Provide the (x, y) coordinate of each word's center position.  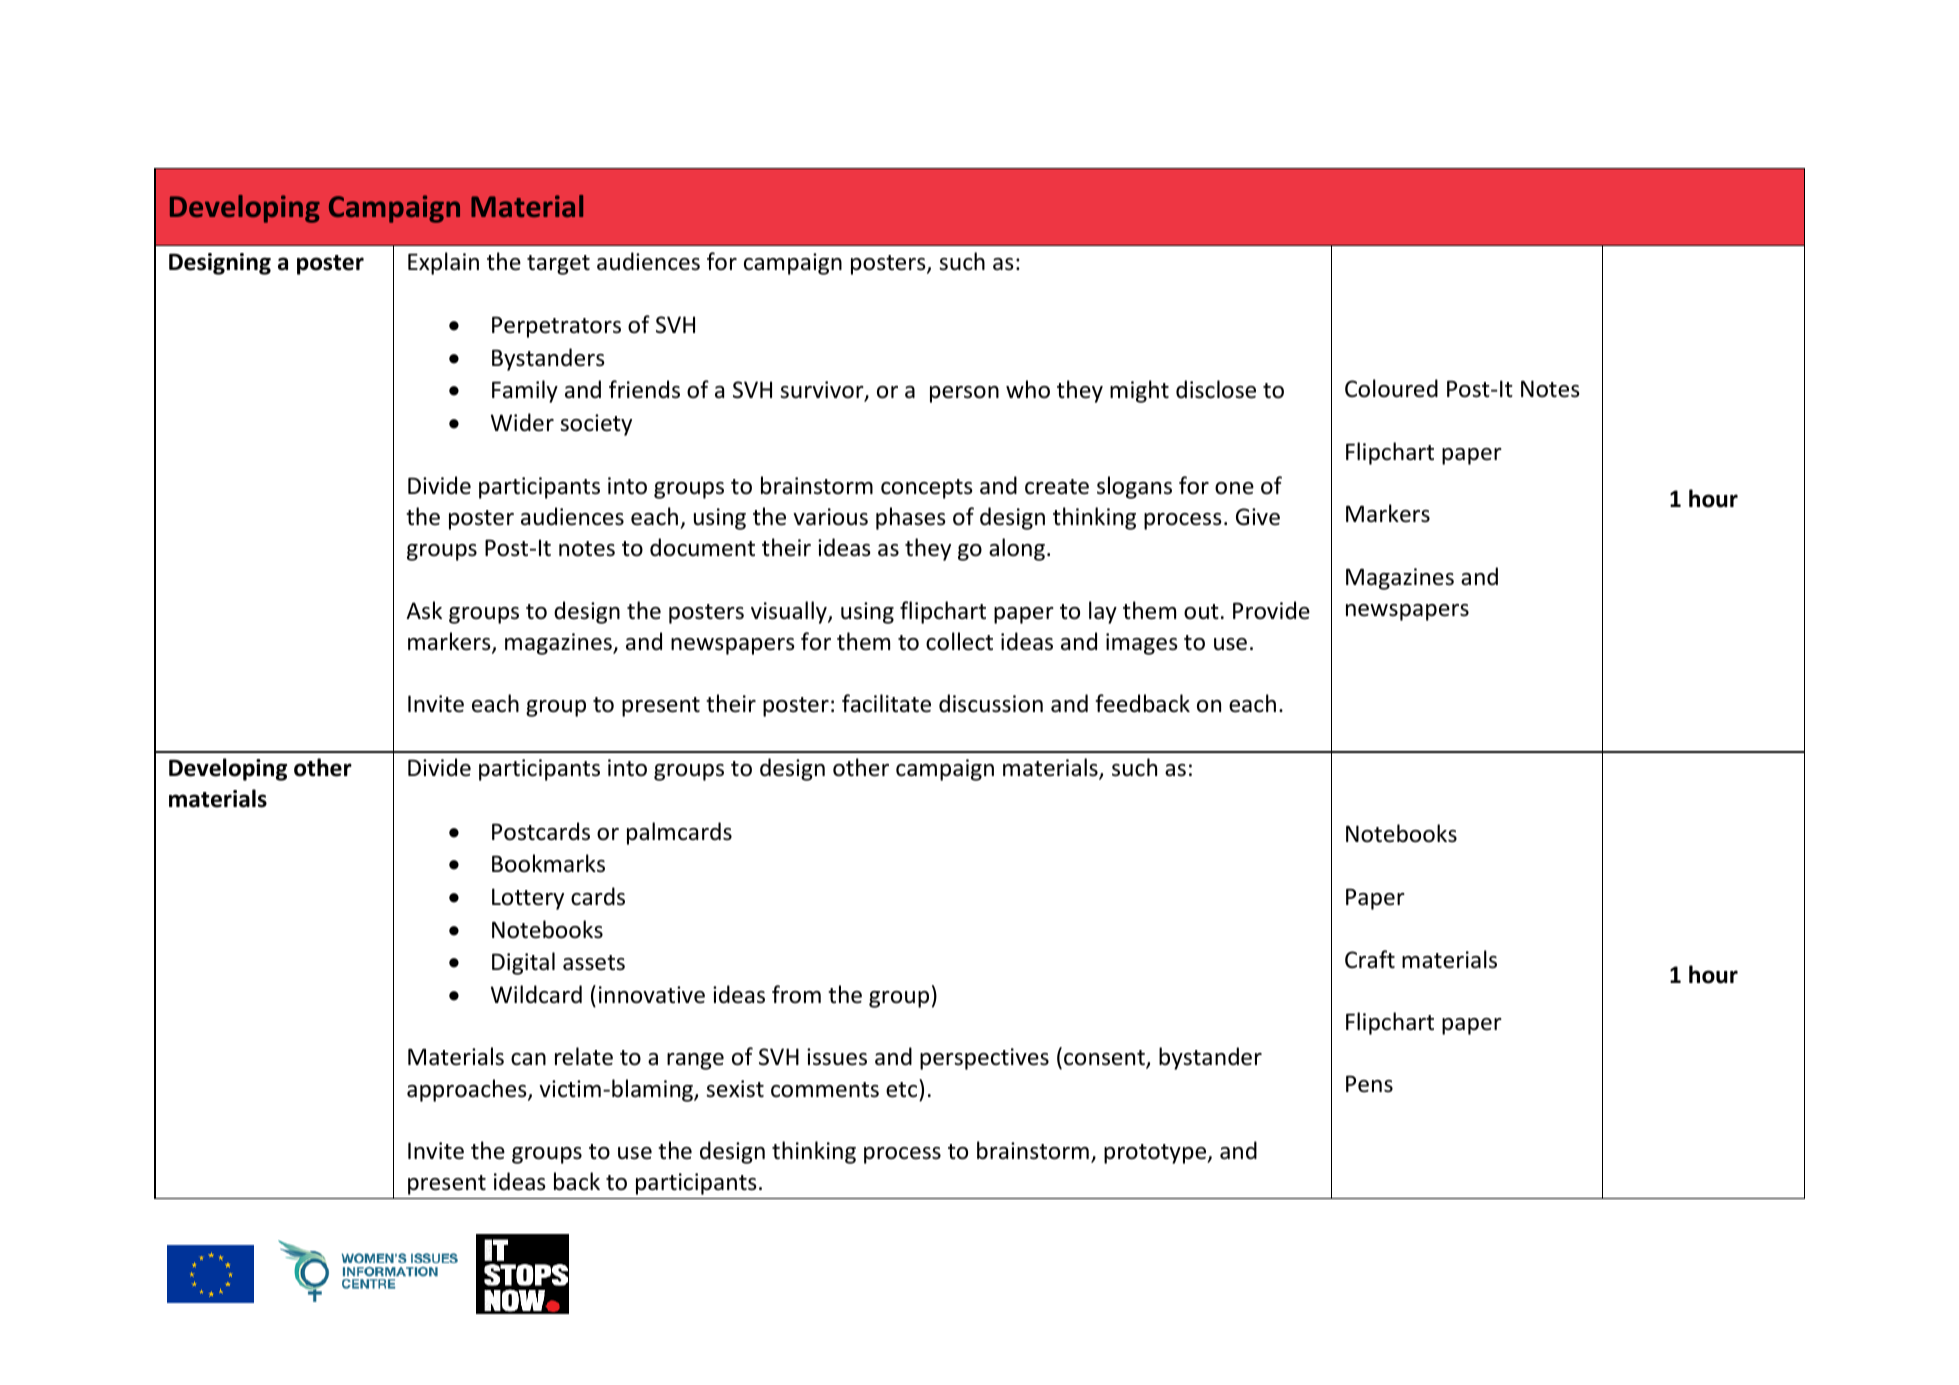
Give (1258, 517)
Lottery (528, 899)
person (964, 394)
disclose (1216, 389)
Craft (1370, 959)
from (796, 994)
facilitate (886, 703)
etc (901, 1090)
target (558, 265)
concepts (927, 489)
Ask (424, 610)
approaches (468, 1090)
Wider (522, 422)
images (1142, 644)
